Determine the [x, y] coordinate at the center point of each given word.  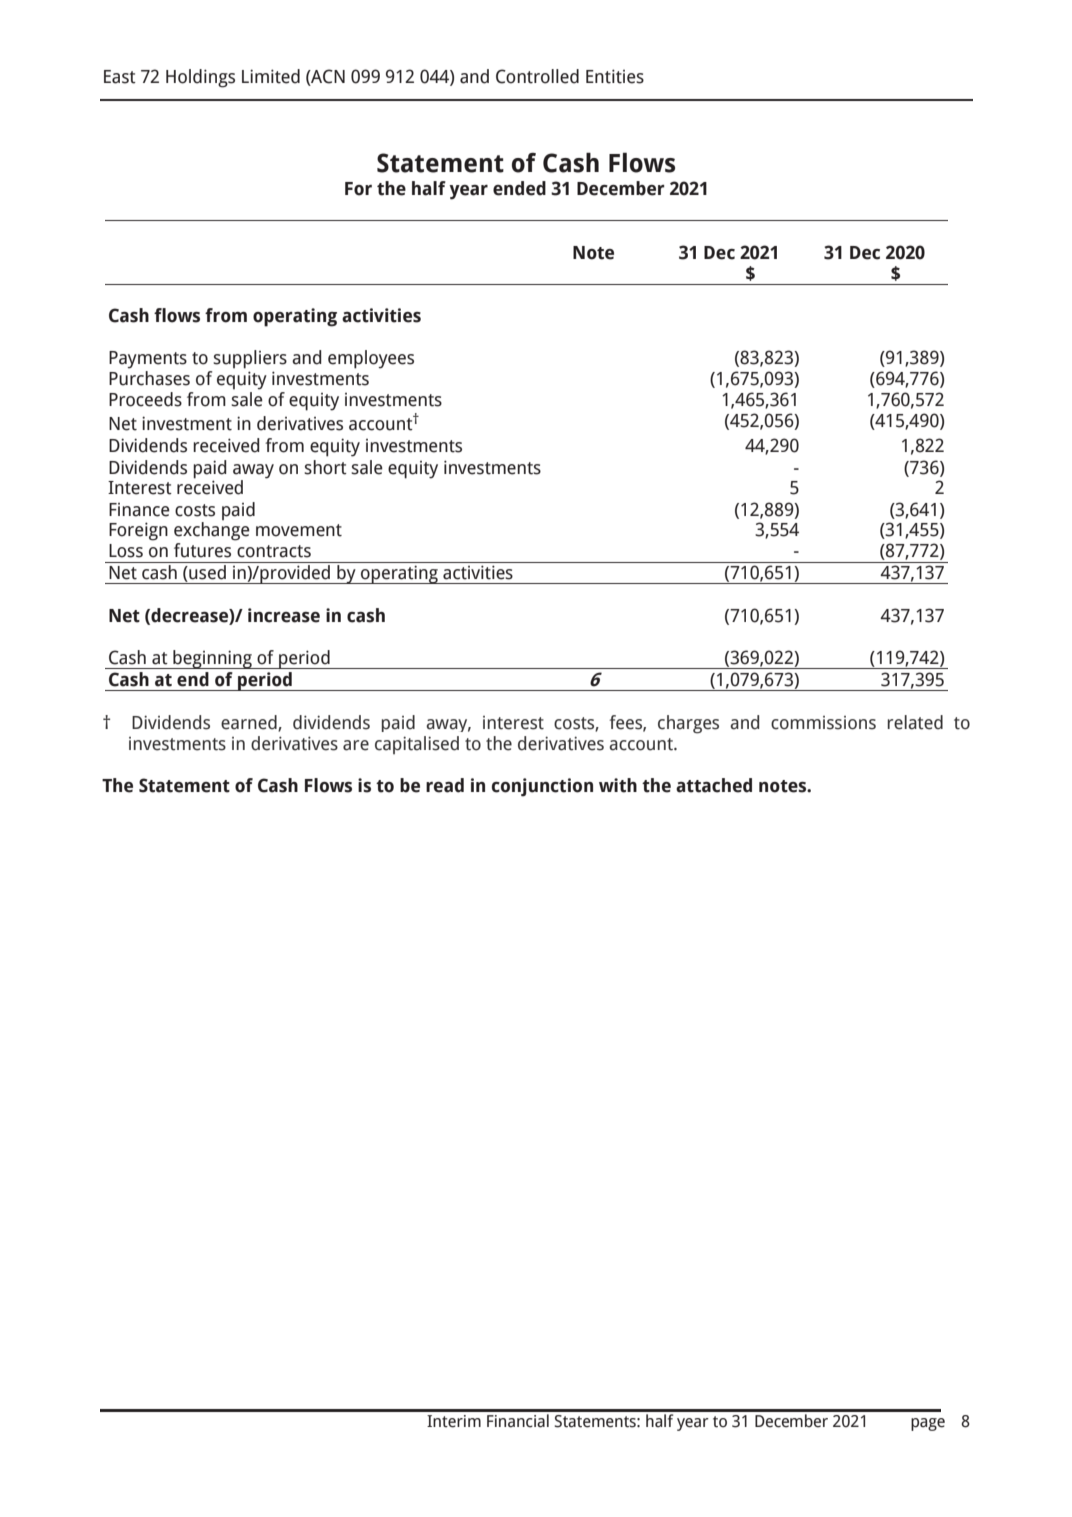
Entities [615, 76]
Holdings [200, 78]
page [928, 1424]
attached [714, 785]
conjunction [542, 787]
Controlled [537, 76]
